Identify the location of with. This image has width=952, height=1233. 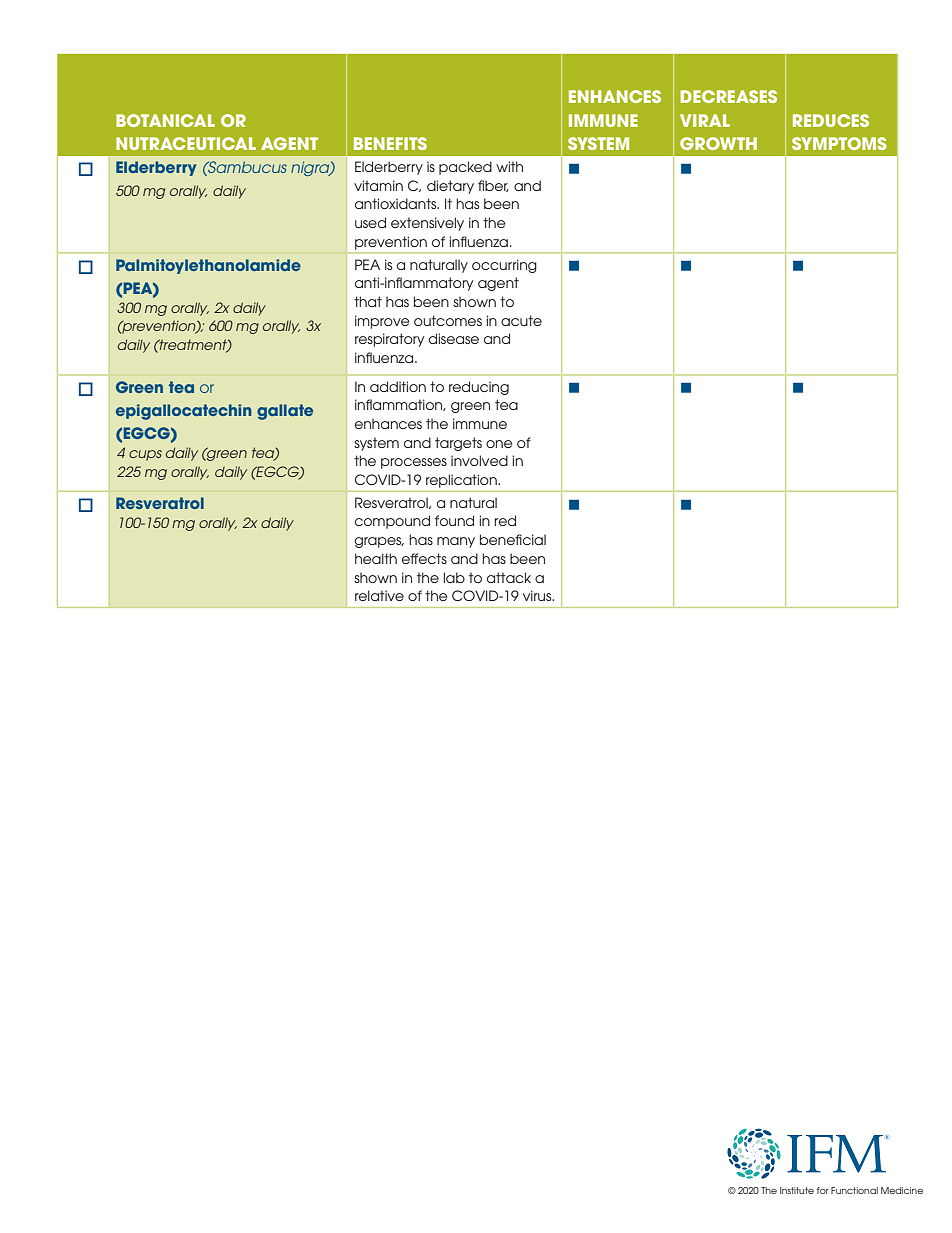
(509, 166).
